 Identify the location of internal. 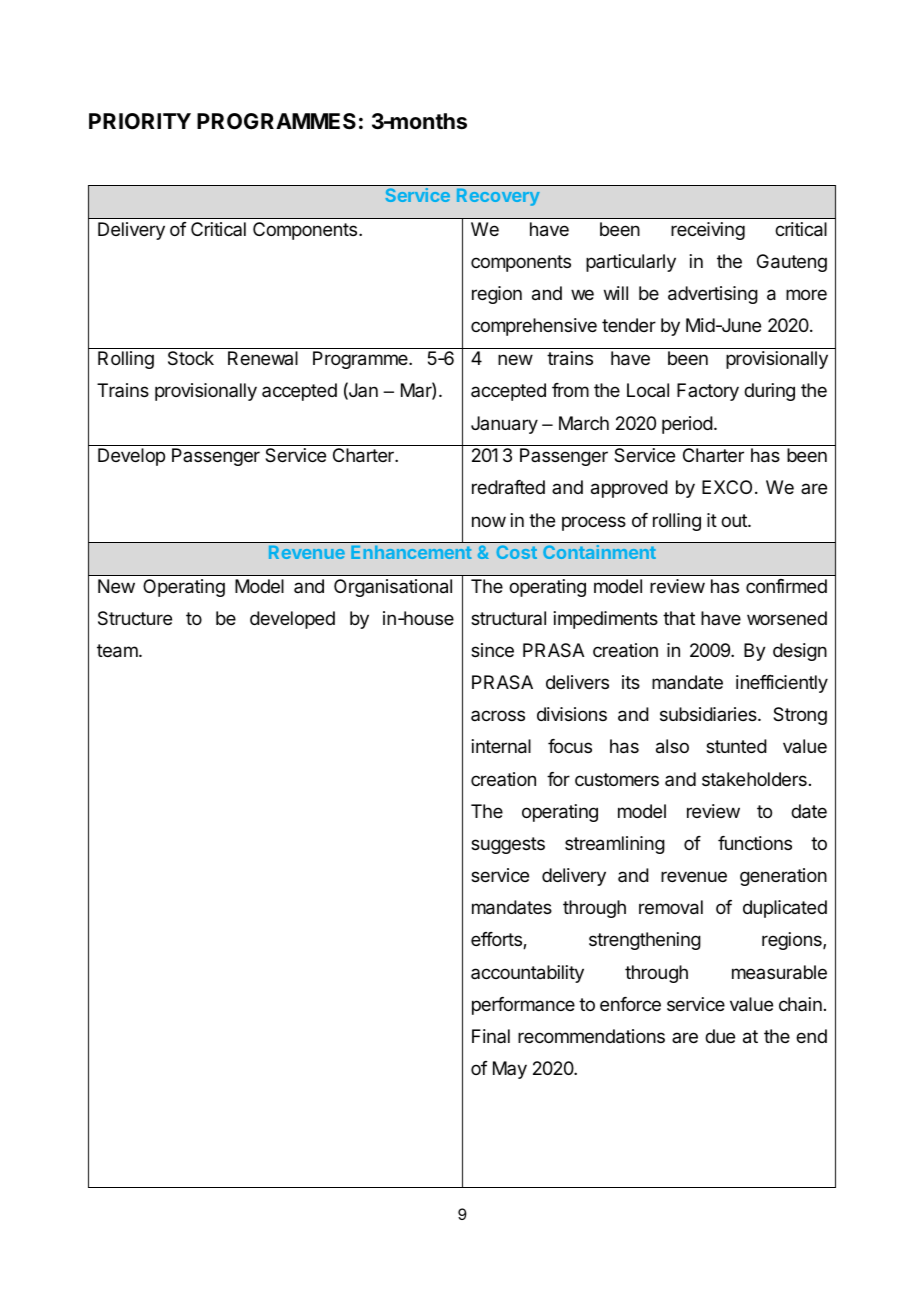
(501, 746).
